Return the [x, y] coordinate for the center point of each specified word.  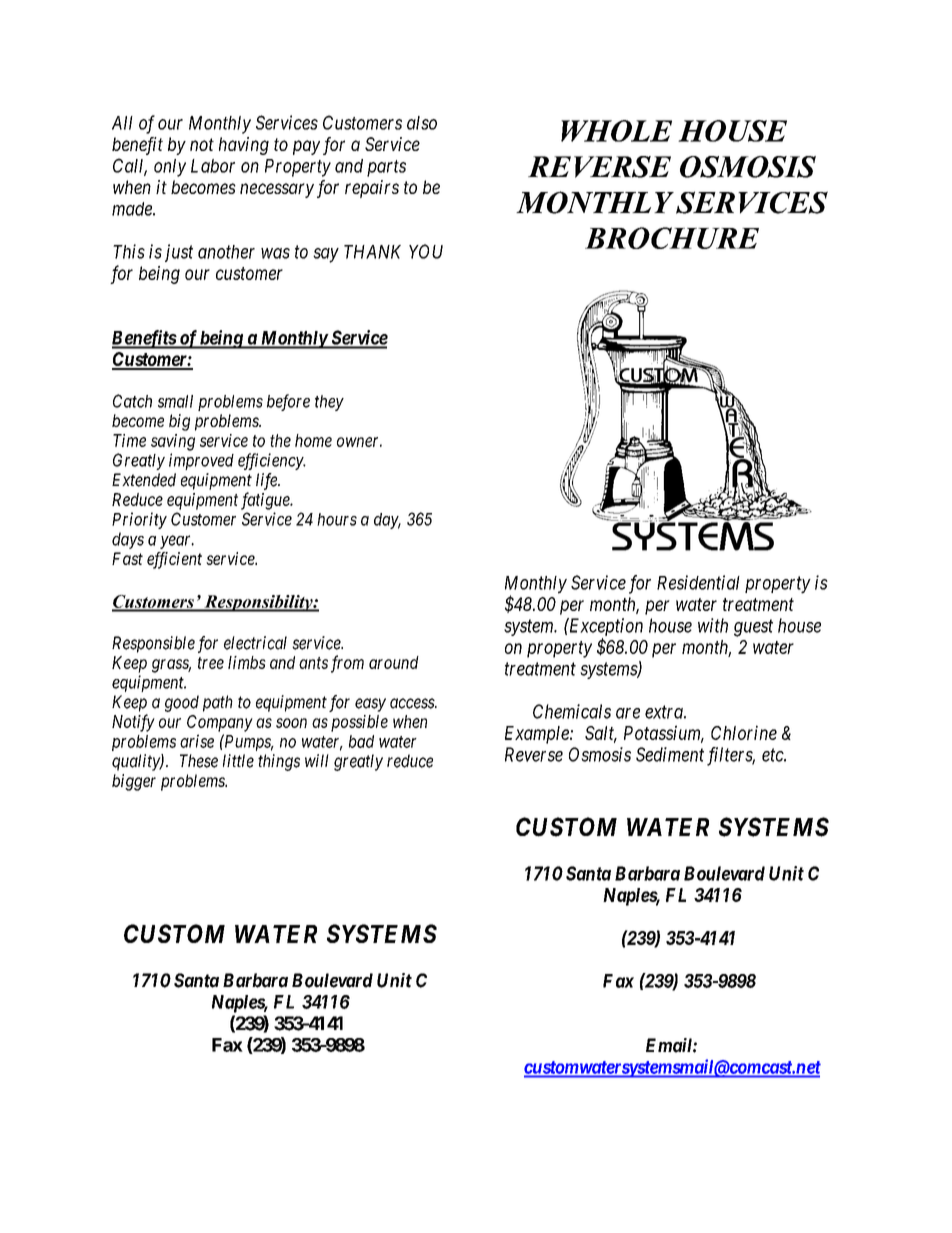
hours [337, 519]
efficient [174, 560]
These [199, 761]
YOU [426, 251]
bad [361, 741]
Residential [698, 582]
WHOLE [616, 131]
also [422, 123]
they [329, 403]
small [175, 401]
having [244, 146]
